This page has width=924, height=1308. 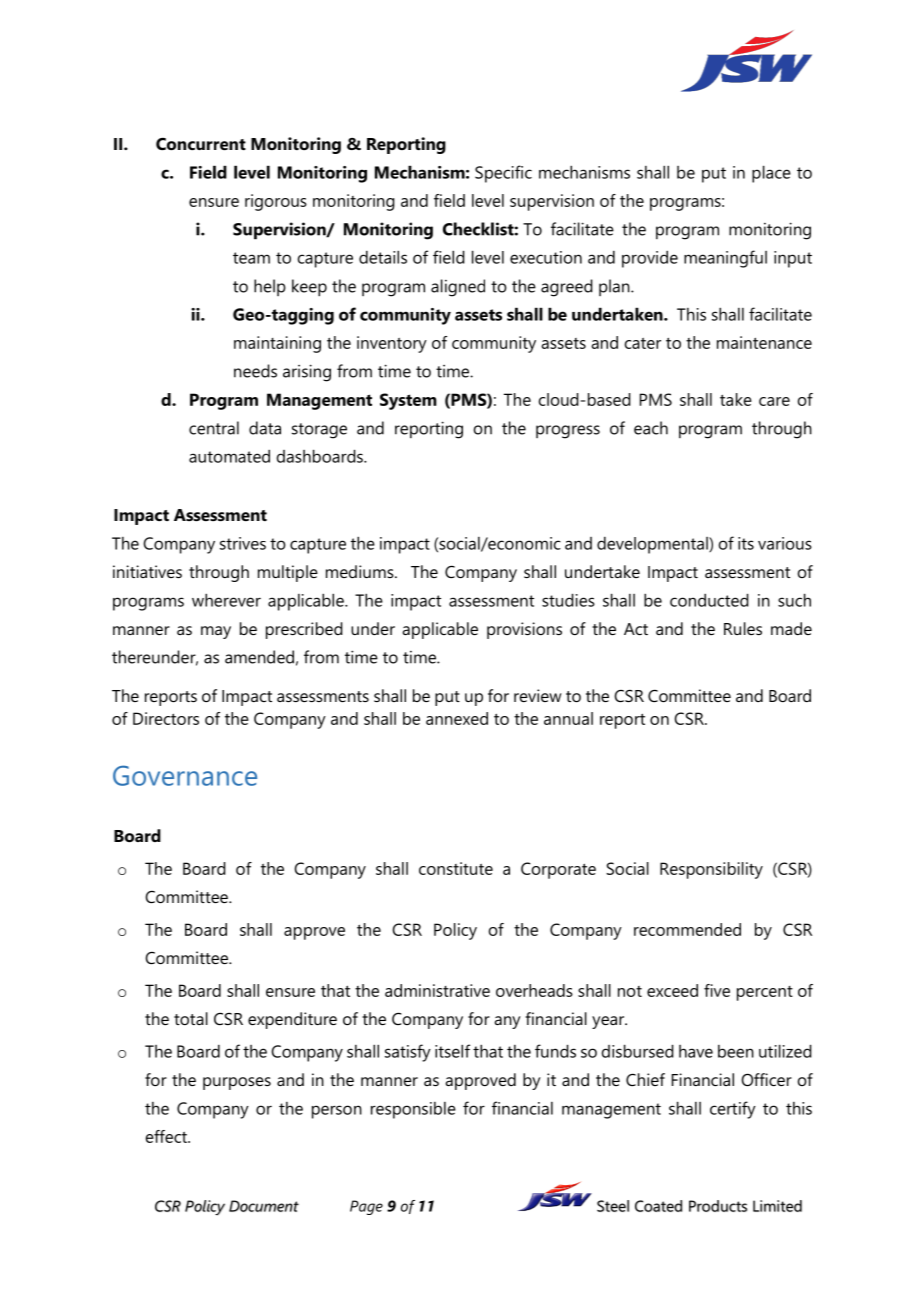 What do you see at coordinates (264, 1206) in the page?
I see `Document` at bounding box center [264, 1206].
